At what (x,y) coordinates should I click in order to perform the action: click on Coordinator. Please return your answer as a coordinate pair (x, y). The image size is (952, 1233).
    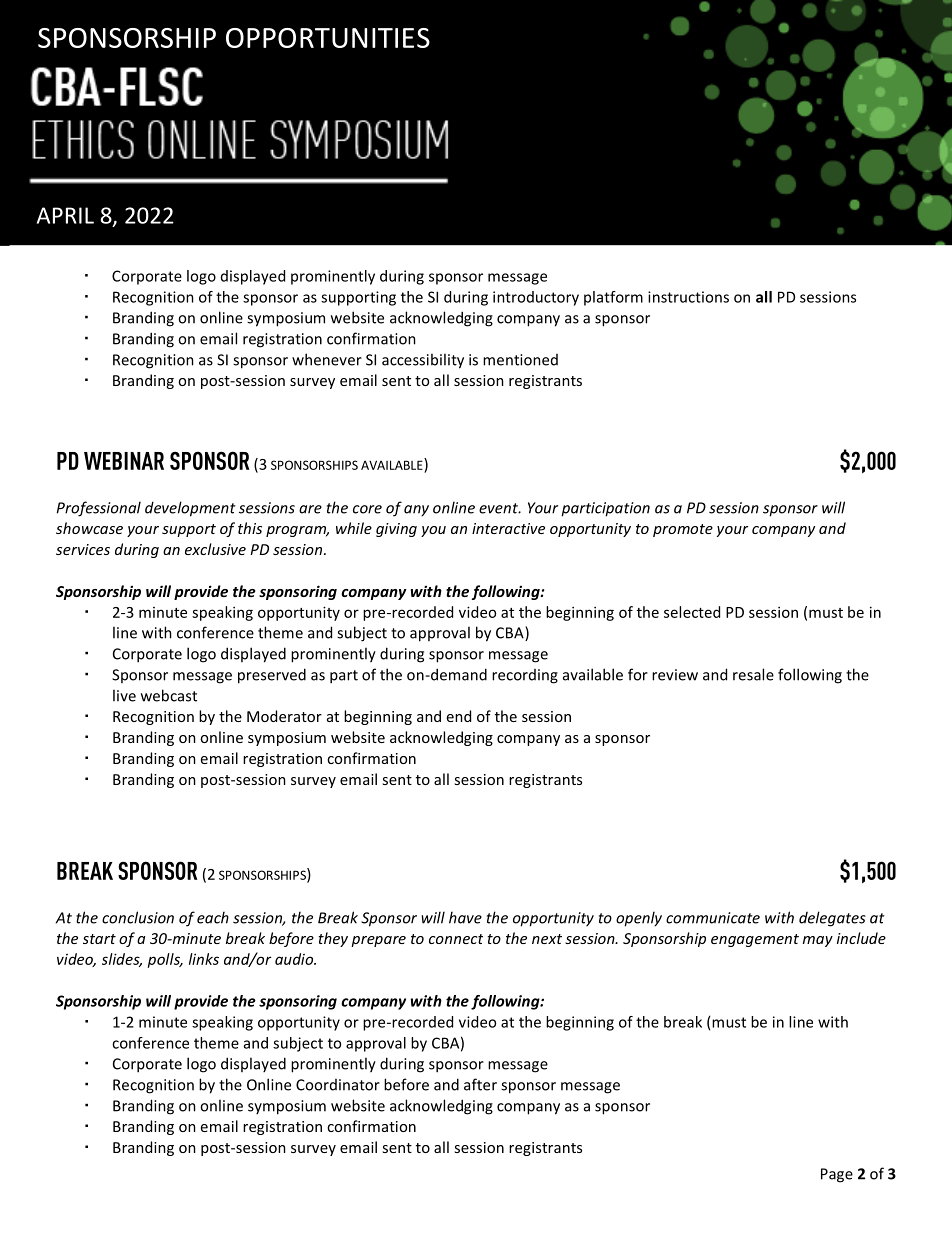
    Looking at the image, I should click on (338, 1085).
